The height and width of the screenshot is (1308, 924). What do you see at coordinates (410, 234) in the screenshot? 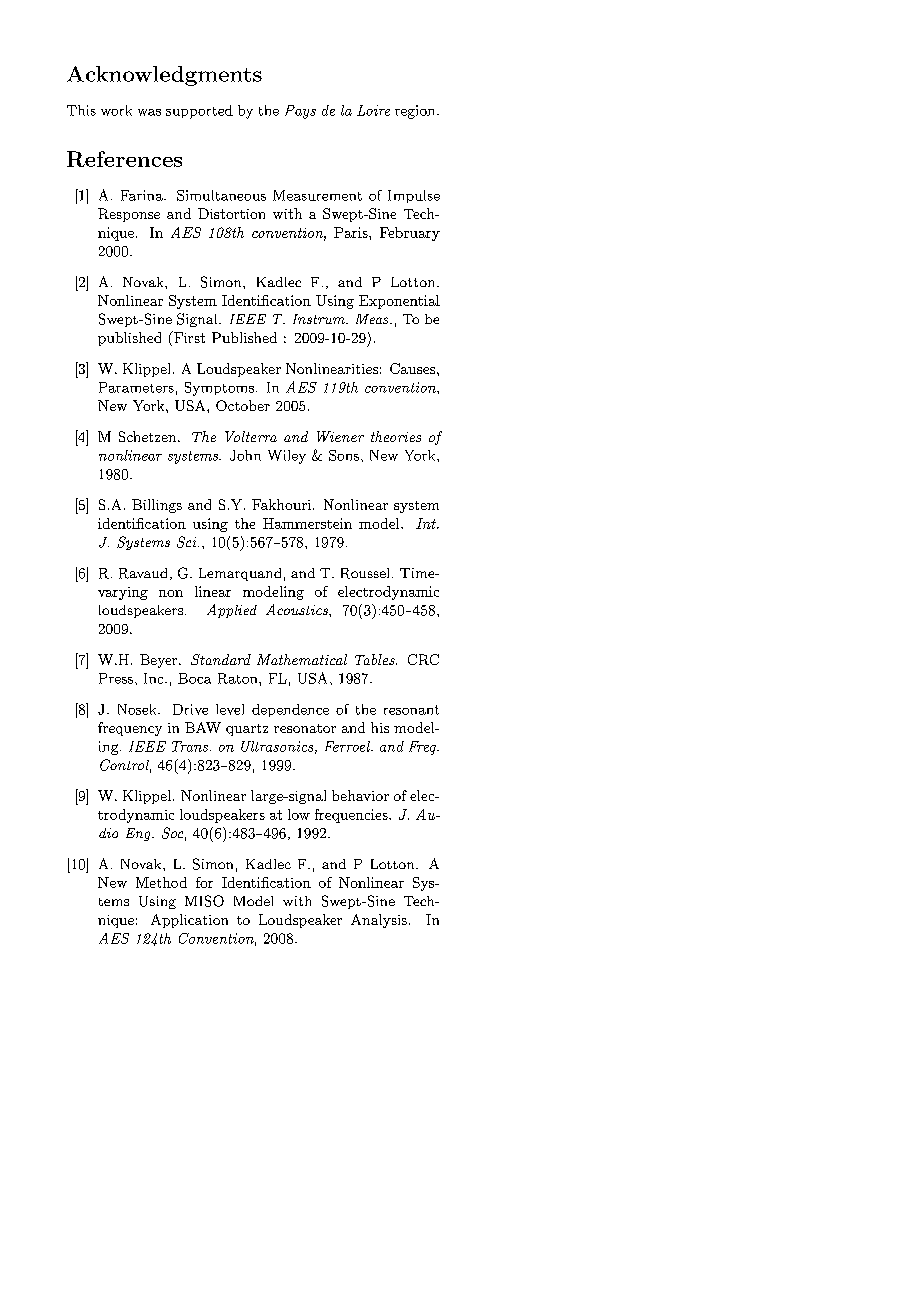
I see `February` at bounding box center [410, 234].
